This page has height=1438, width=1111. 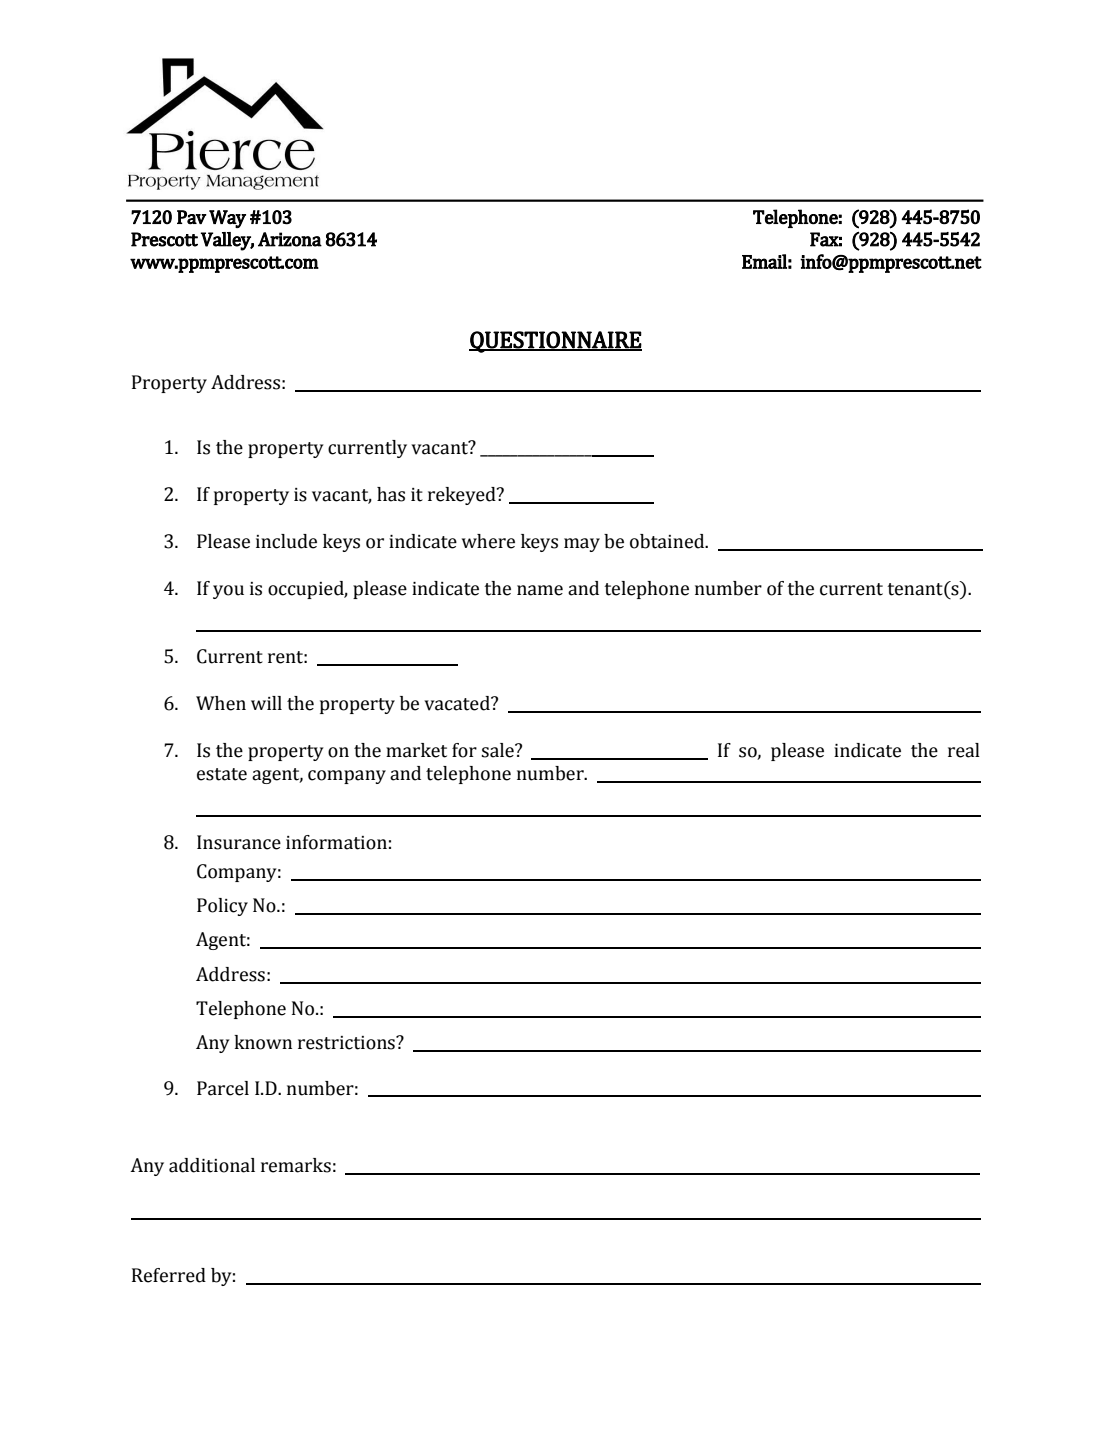 What do you see at coordinates (263, 1042) in the page?
I see `known` at bounding box center [263, 1042].
